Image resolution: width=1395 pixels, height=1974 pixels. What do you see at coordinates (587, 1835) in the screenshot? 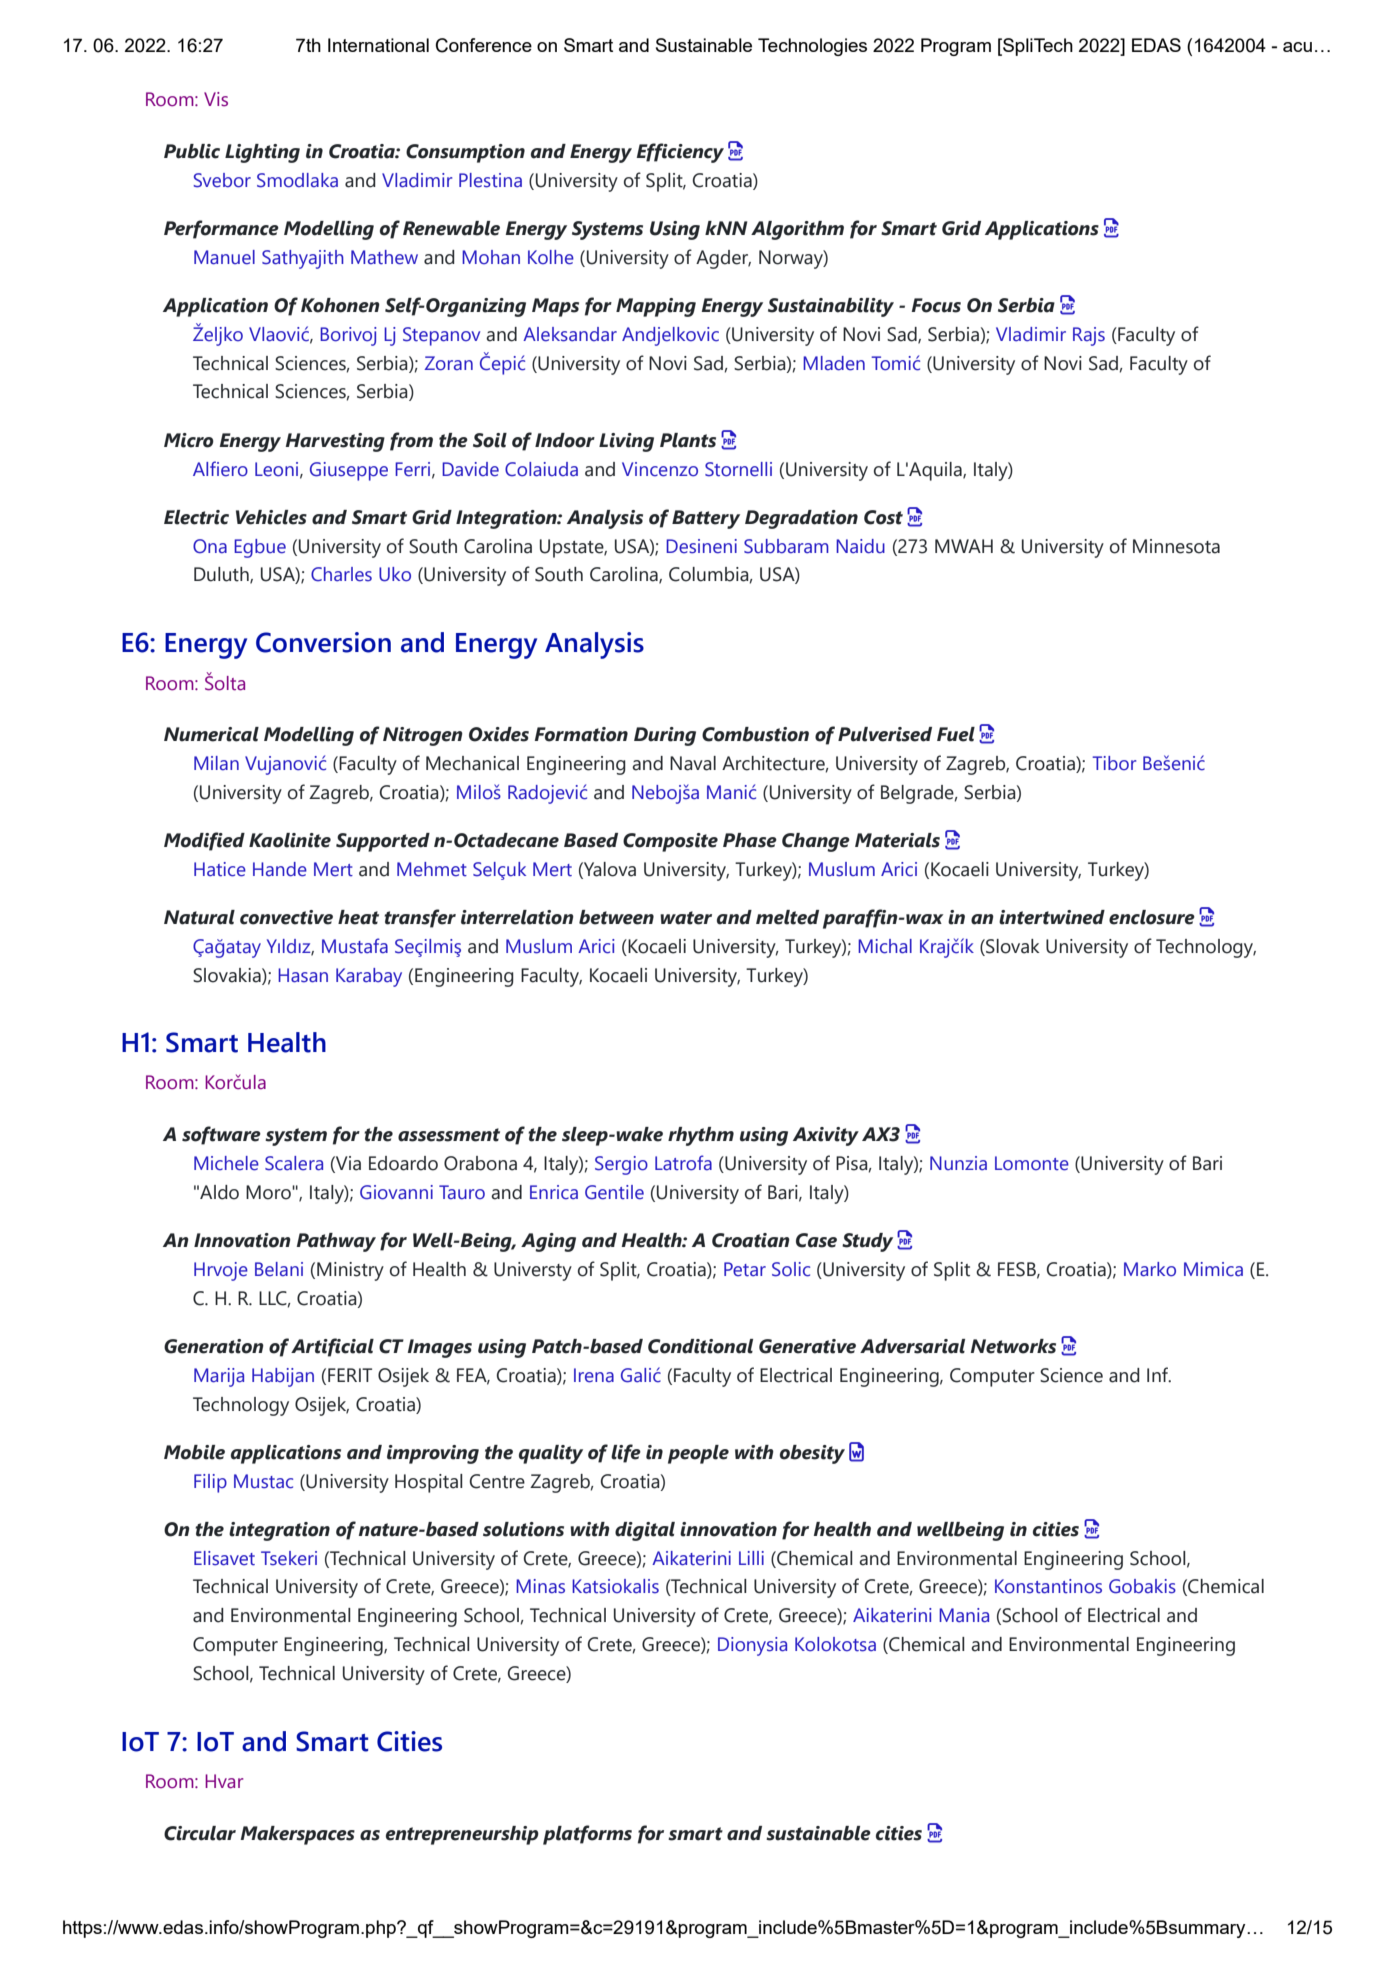
I see `platforms` at bounding box center [587, 1835].
